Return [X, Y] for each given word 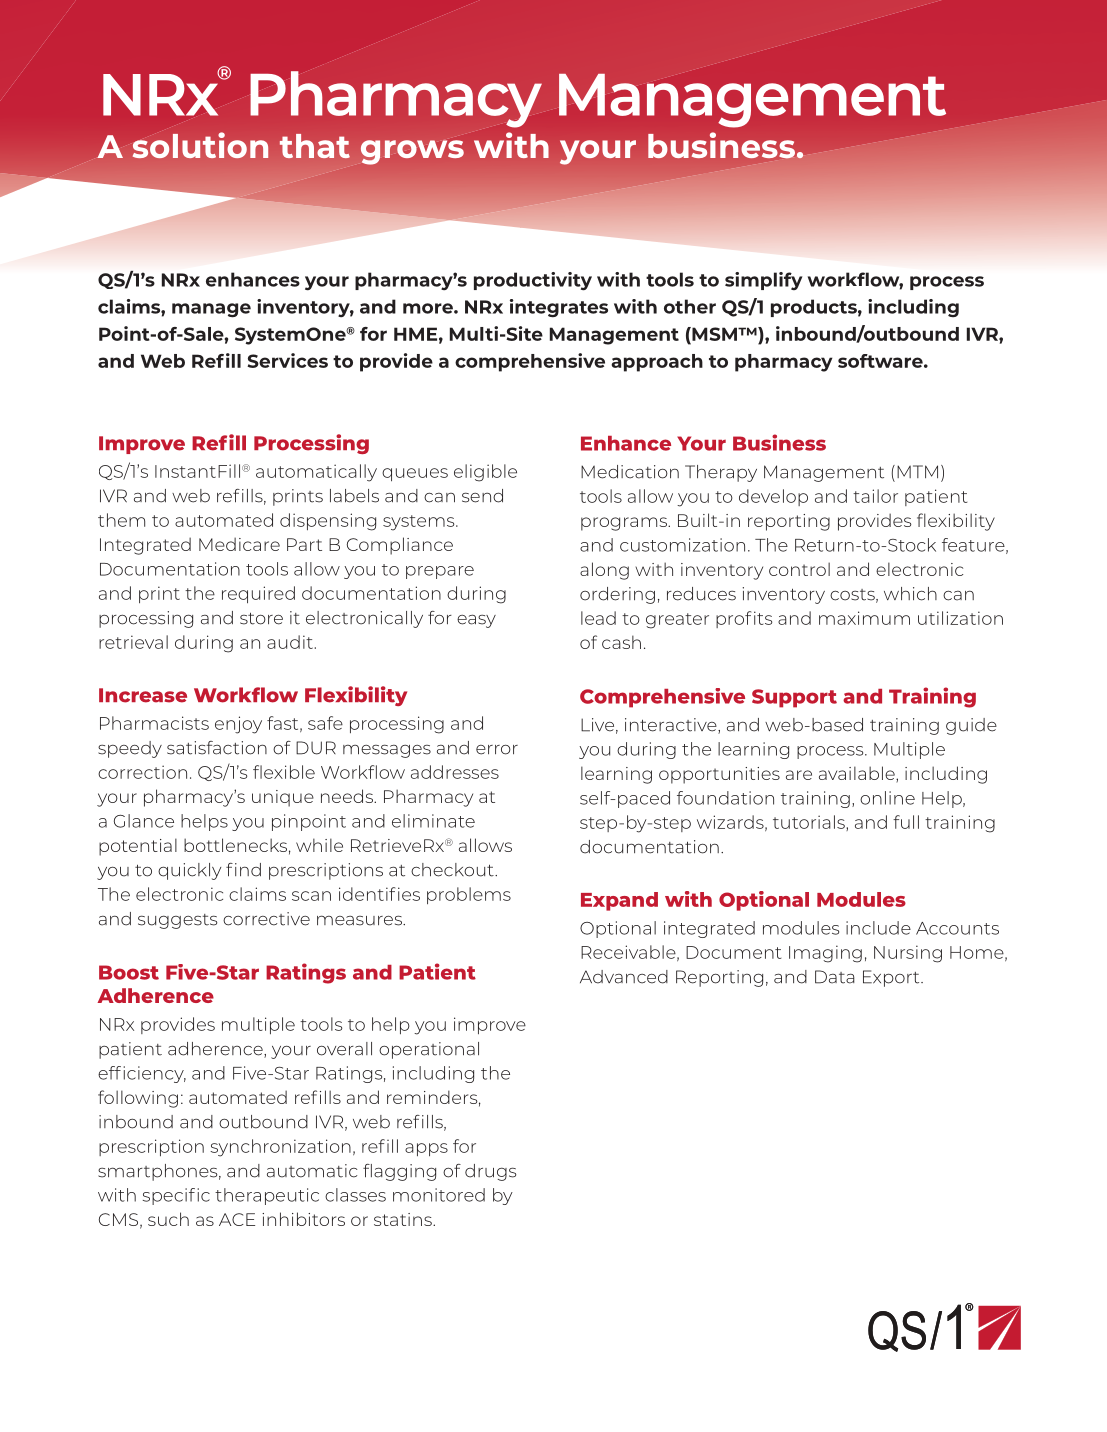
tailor [875, 496]
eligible [485, 473]
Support [794, 698]
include [878, 928]
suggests [177, 921]
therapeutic [267, 1196]
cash [621, 642]
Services [287, 360]
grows [412, 152]
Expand [619, 901]
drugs [490, 1172]
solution [200, 145]
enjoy [238, 725]
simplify [763, 281]
